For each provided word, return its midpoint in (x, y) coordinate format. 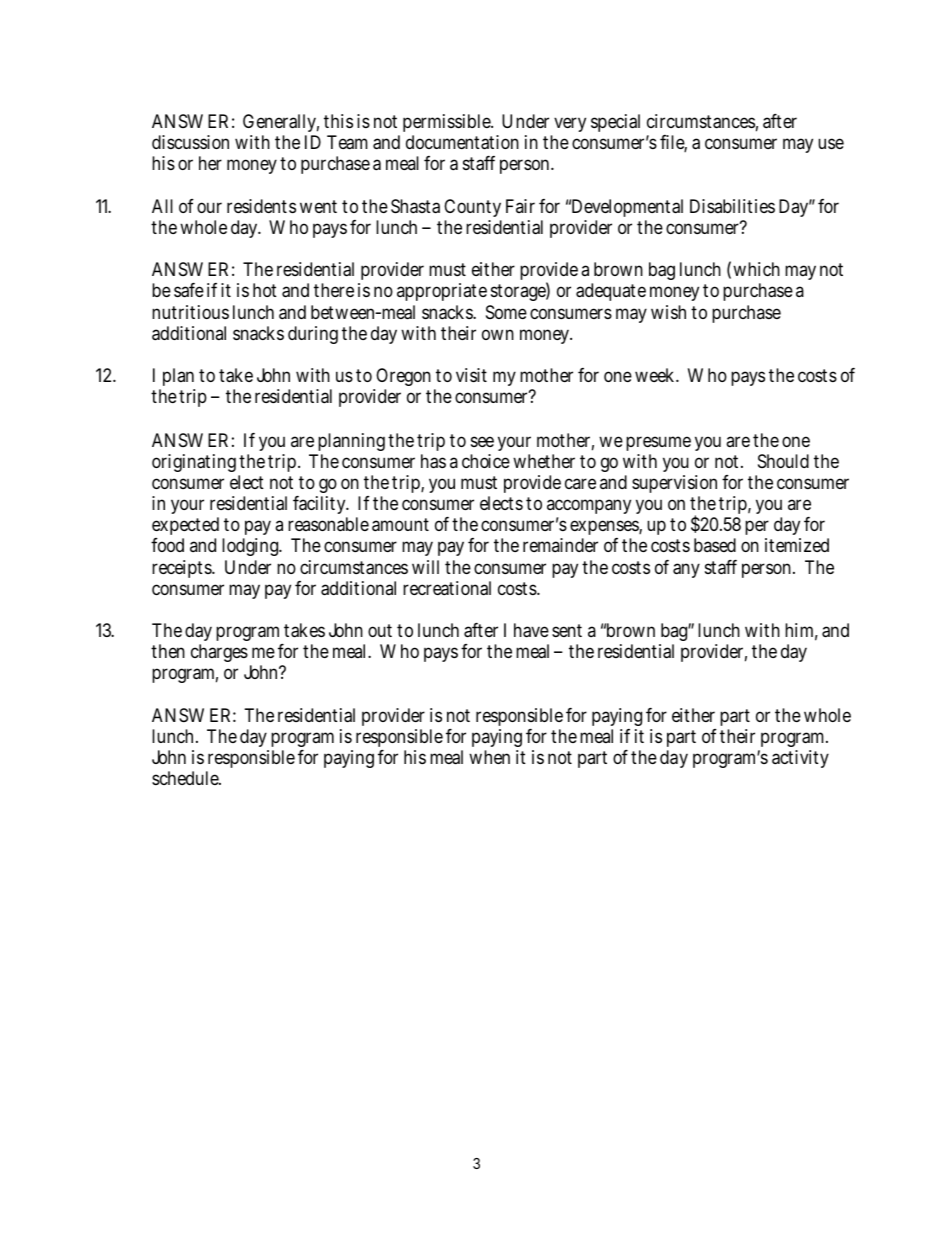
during (313, 335)
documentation (462, 142)
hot (265, 290)
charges (221, 655)
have (531, 630)
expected (185, 526)
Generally (281, 125)
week (657, 375)
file (673, 143)
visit (471, 375)
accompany (589, 506)
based (715, 545)
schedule (186, 778)
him (801, 631)
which (756, 269)
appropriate (442, 292)
